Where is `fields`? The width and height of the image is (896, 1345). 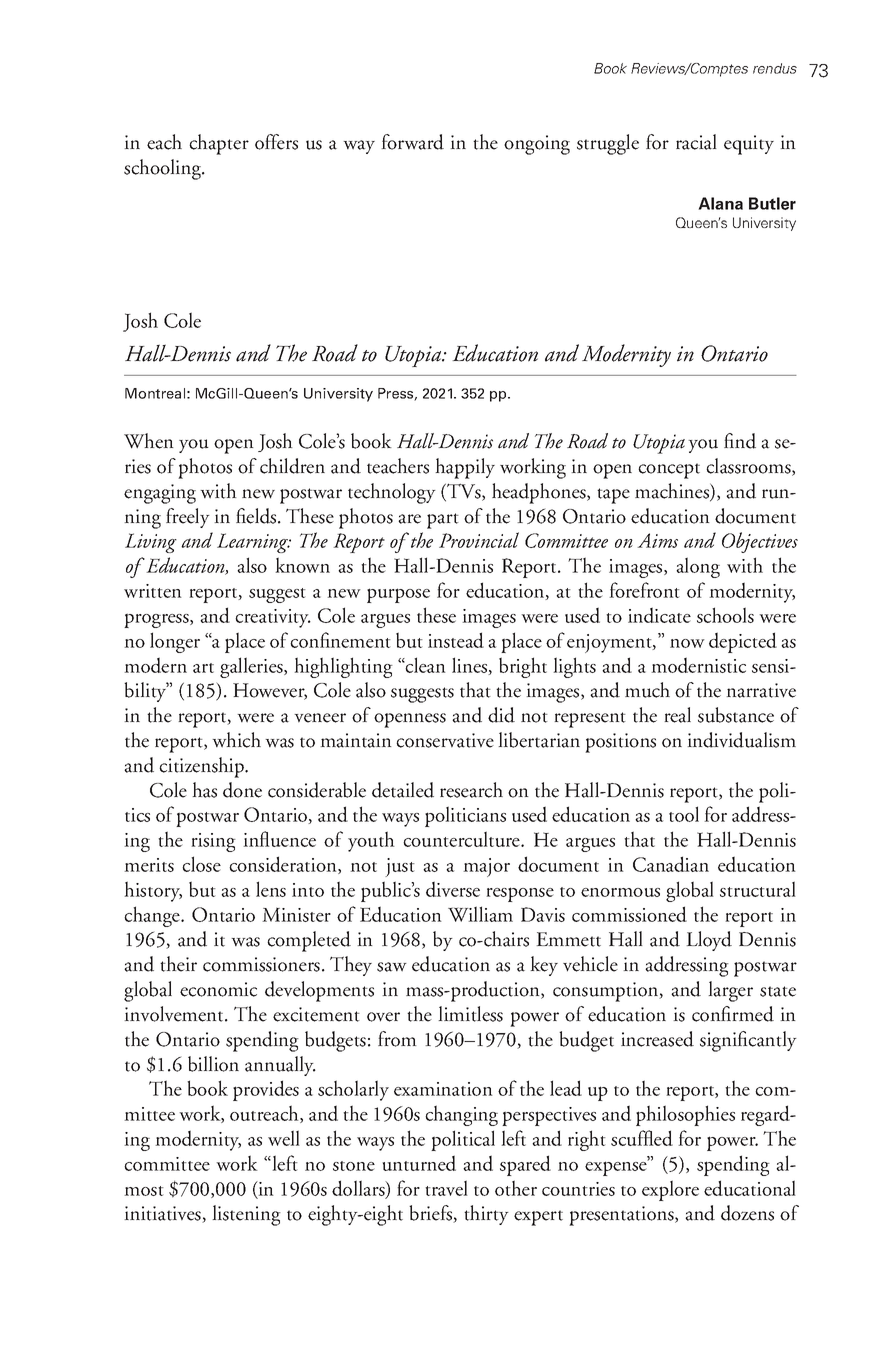 fields is located at coordinates (257, 516).
